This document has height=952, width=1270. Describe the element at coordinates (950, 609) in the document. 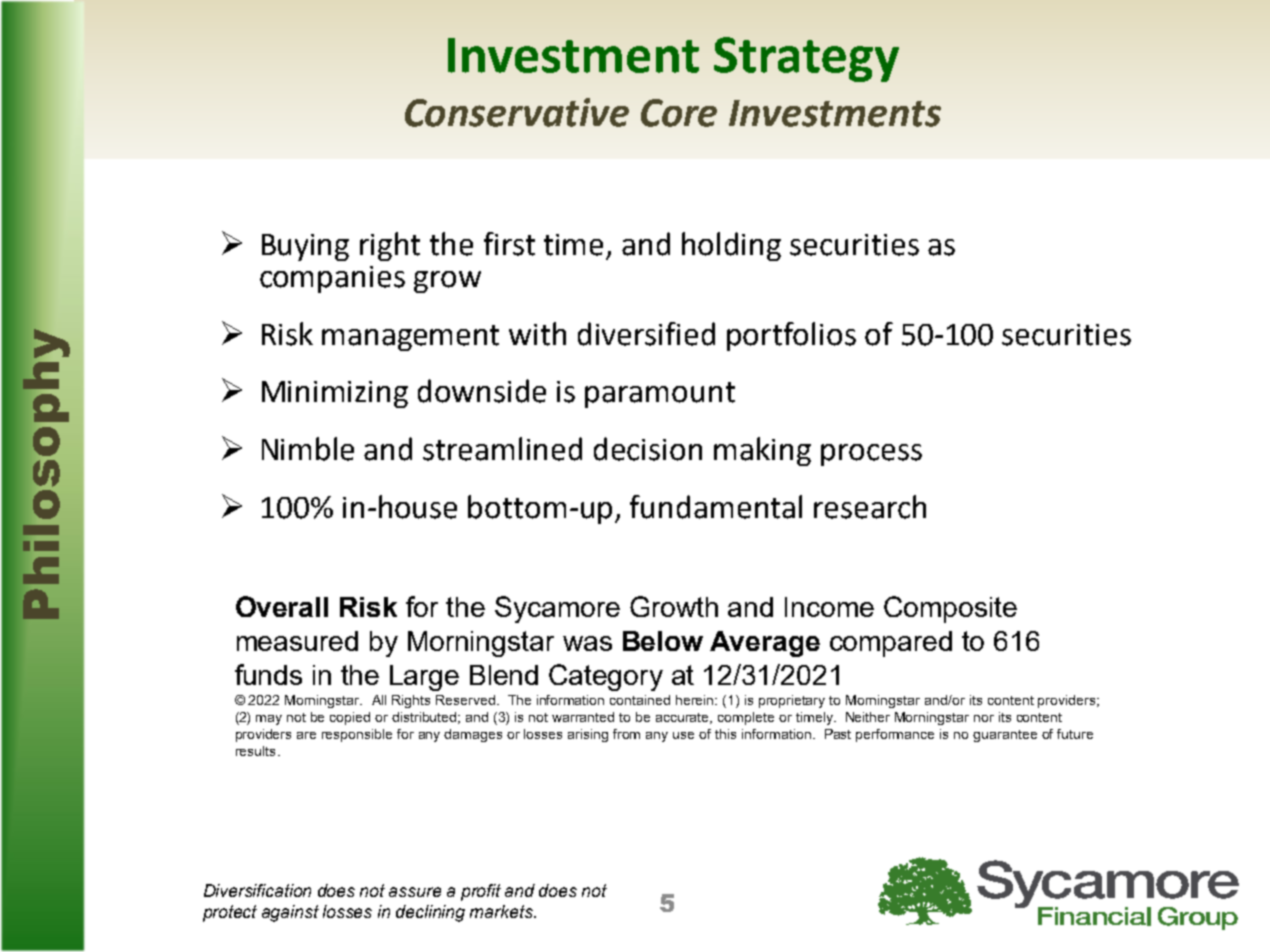

I see `Composite` at that location.
